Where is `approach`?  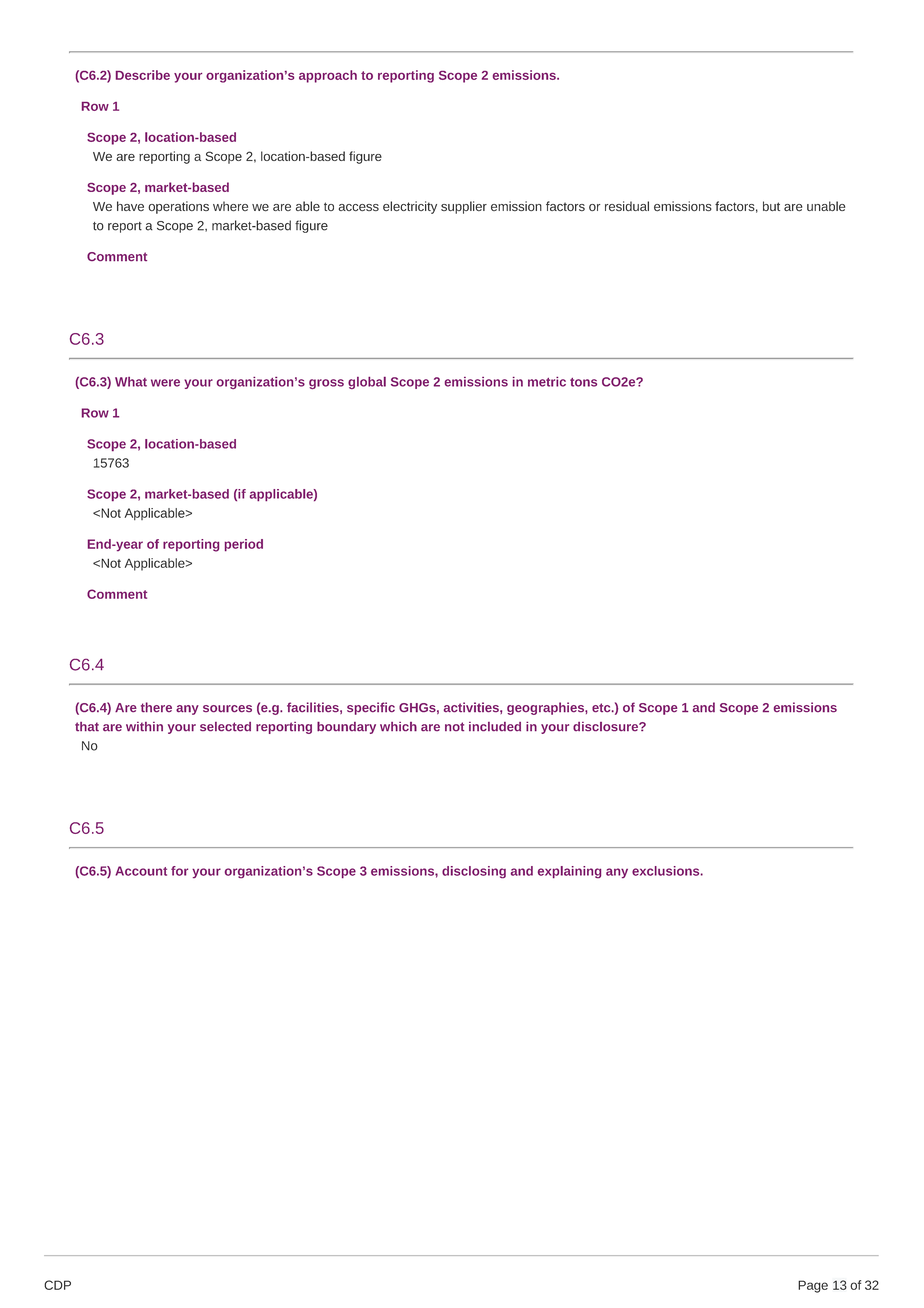 approach is located at coordinates (328, 76).
